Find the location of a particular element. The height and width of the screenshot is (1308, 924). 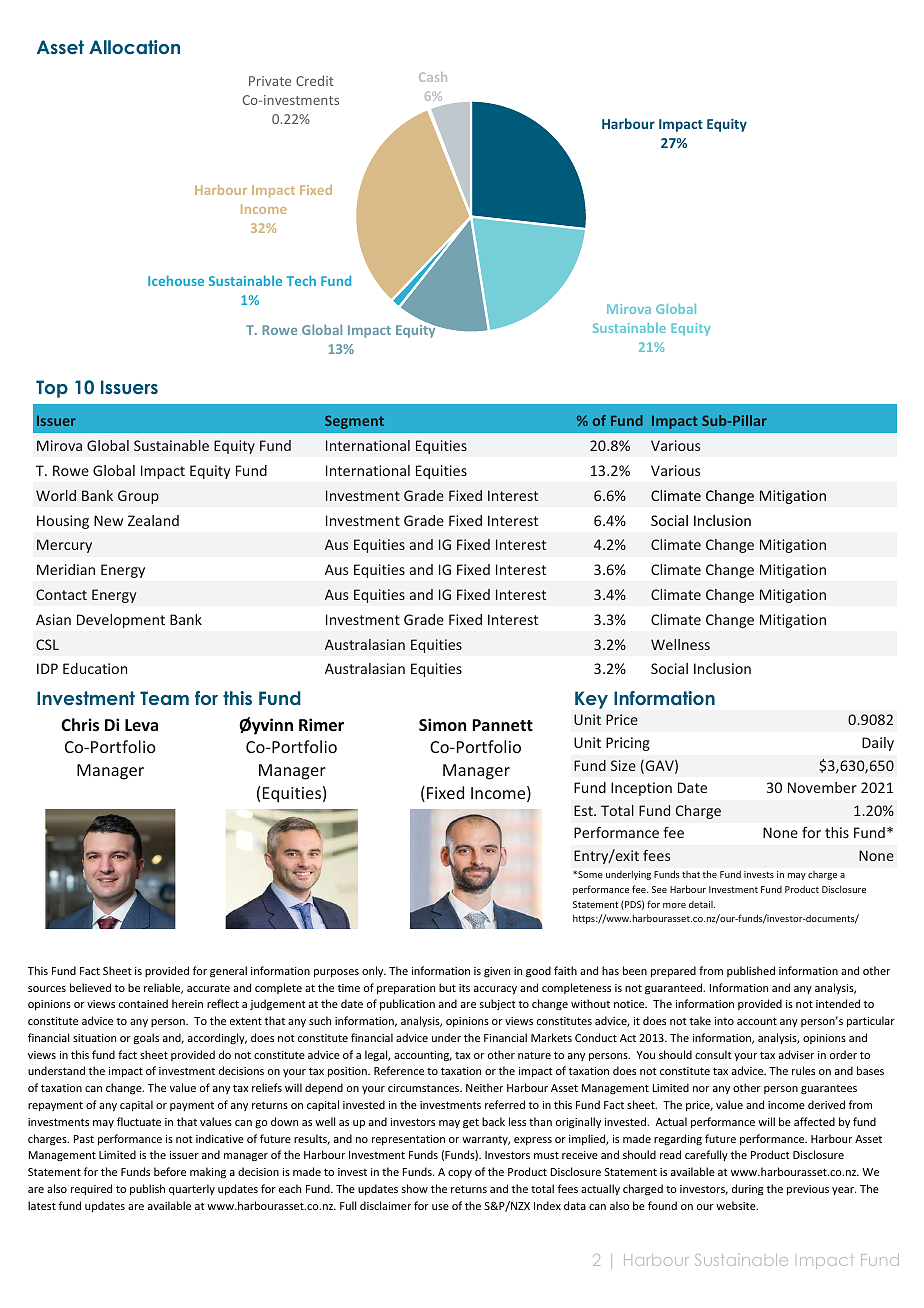

Leva is located at coordinates (141, 725).
